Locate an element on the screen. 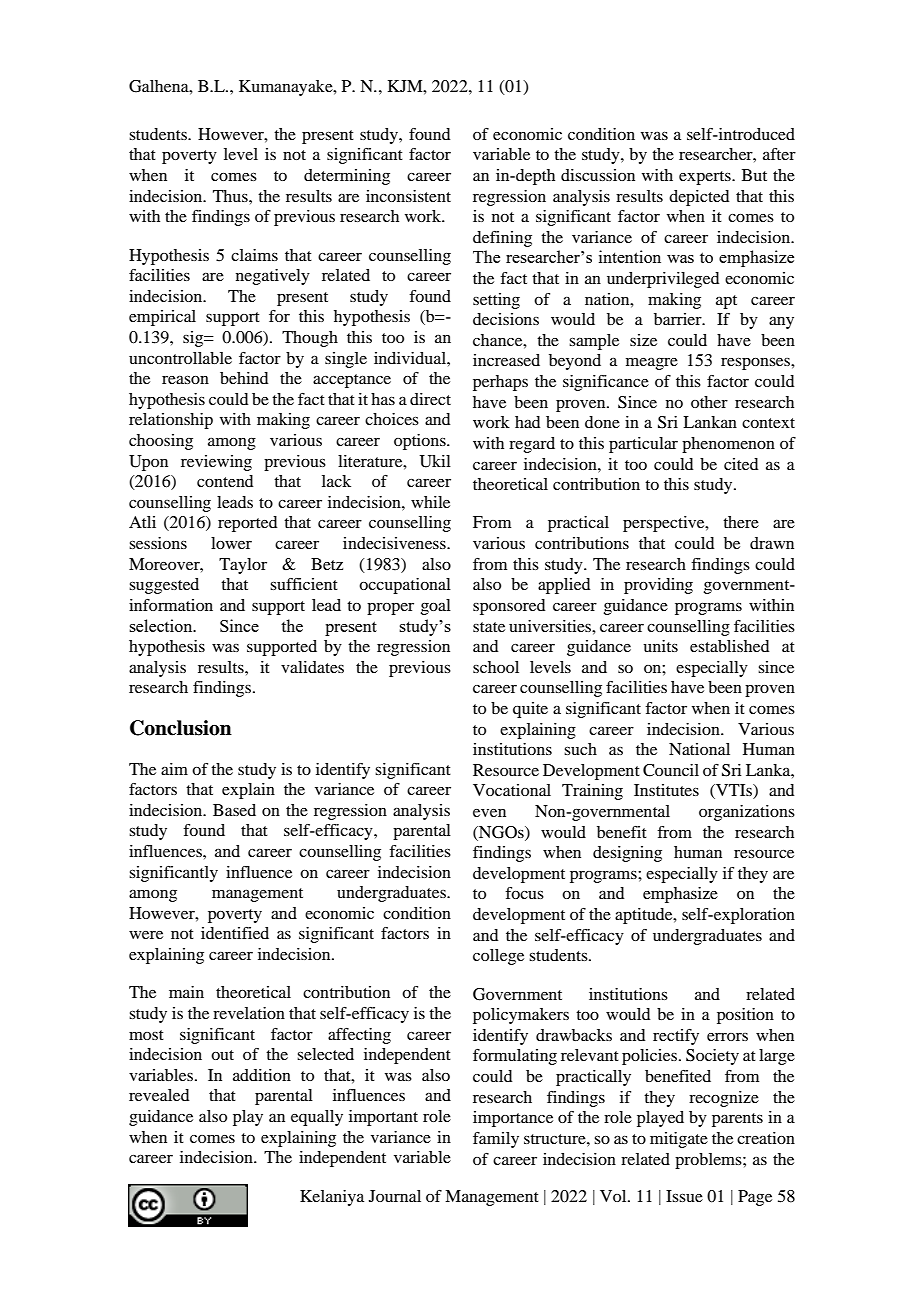 Image resolution: width=924 pixels, height=1305 pixels. organizations is located at coordinates (747, 813).
